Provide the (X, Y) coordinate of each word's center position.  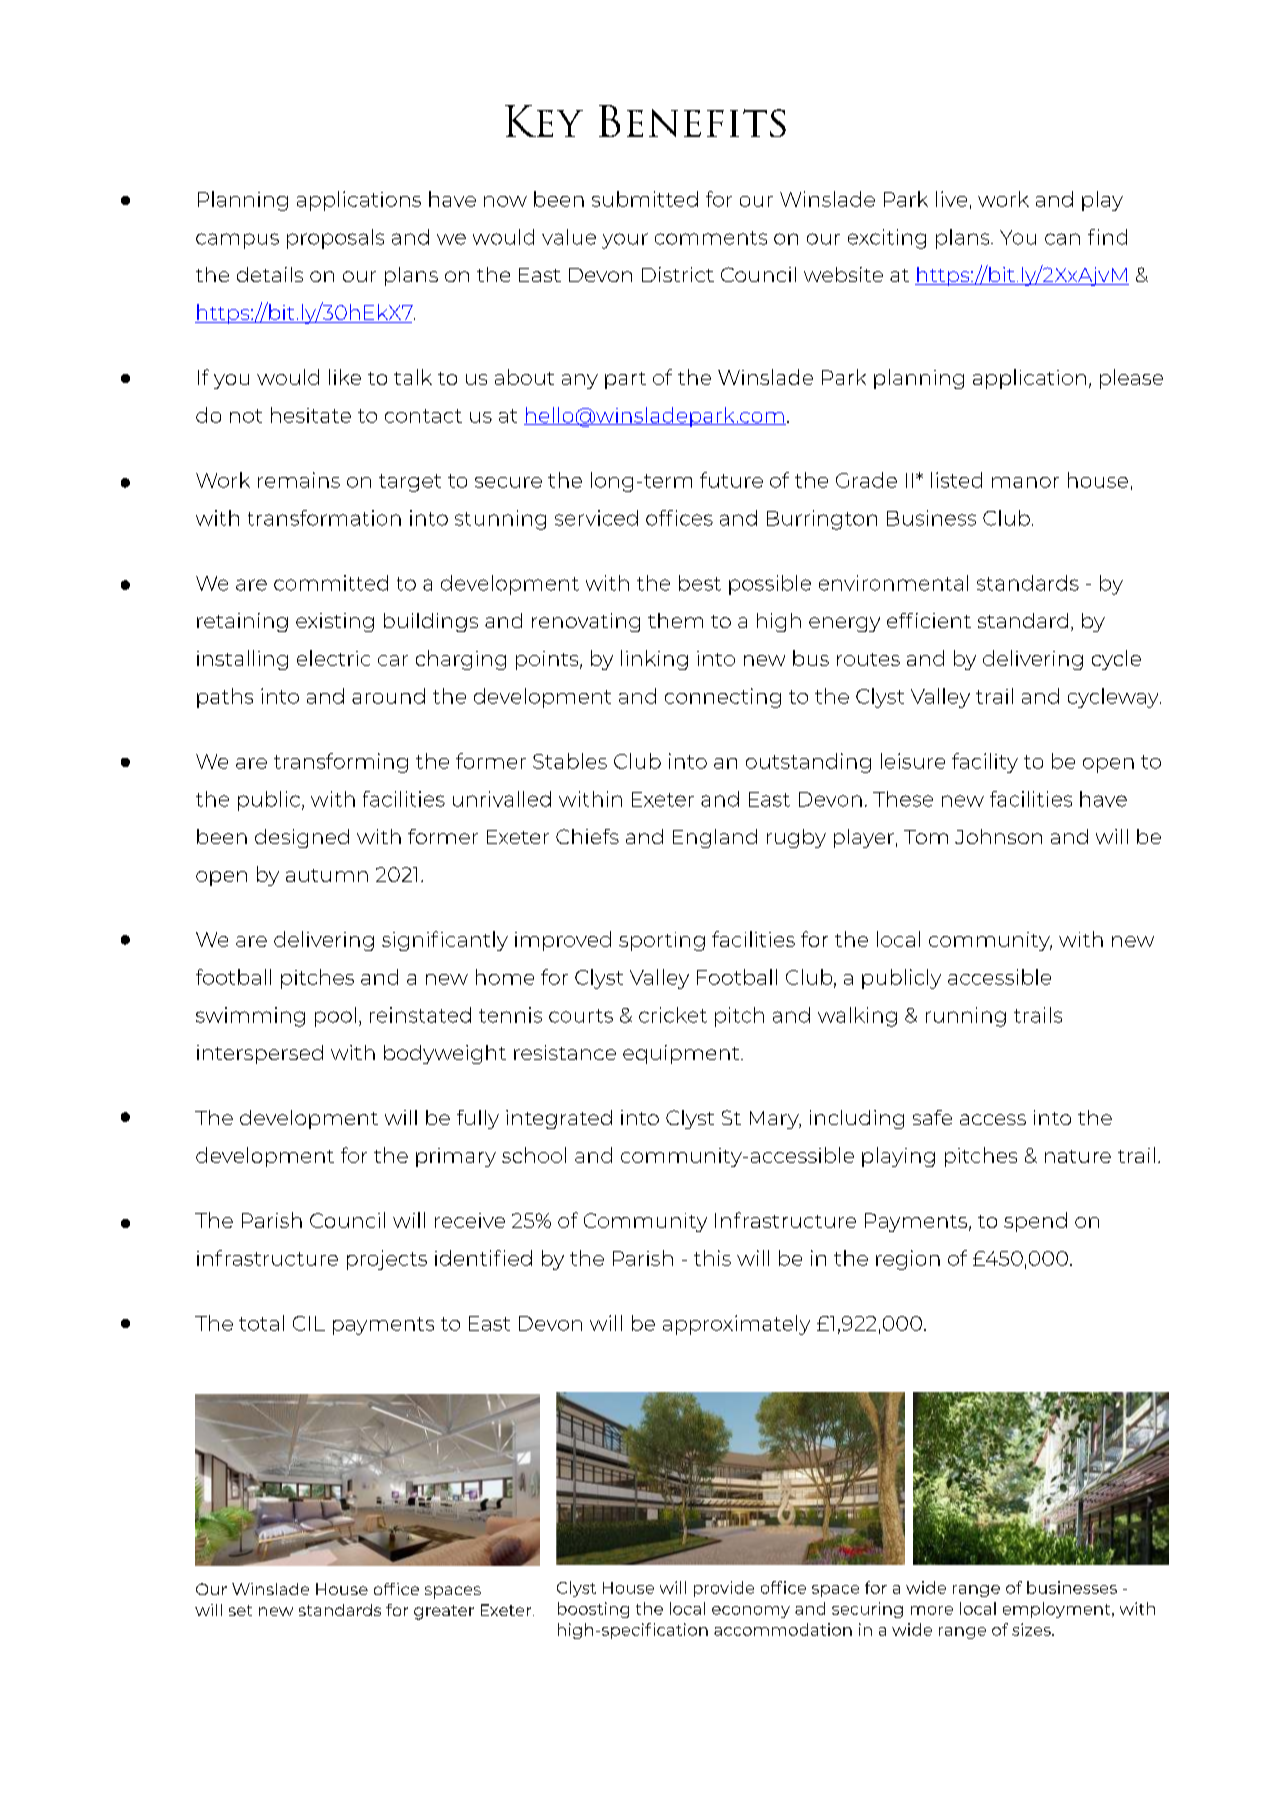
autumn (327, 875)
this (712, 1258)
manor (1025, 482)
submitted (645, 199)
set (240, 1610)
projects (387, 1260)
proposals (335, 239)
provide (724, 1589)
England (715, 838)
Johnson (998, 836)
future (731, 480)
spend (1035, 1222)
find (1107, 237)
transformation (324, 518)
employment (1058, 1610)
